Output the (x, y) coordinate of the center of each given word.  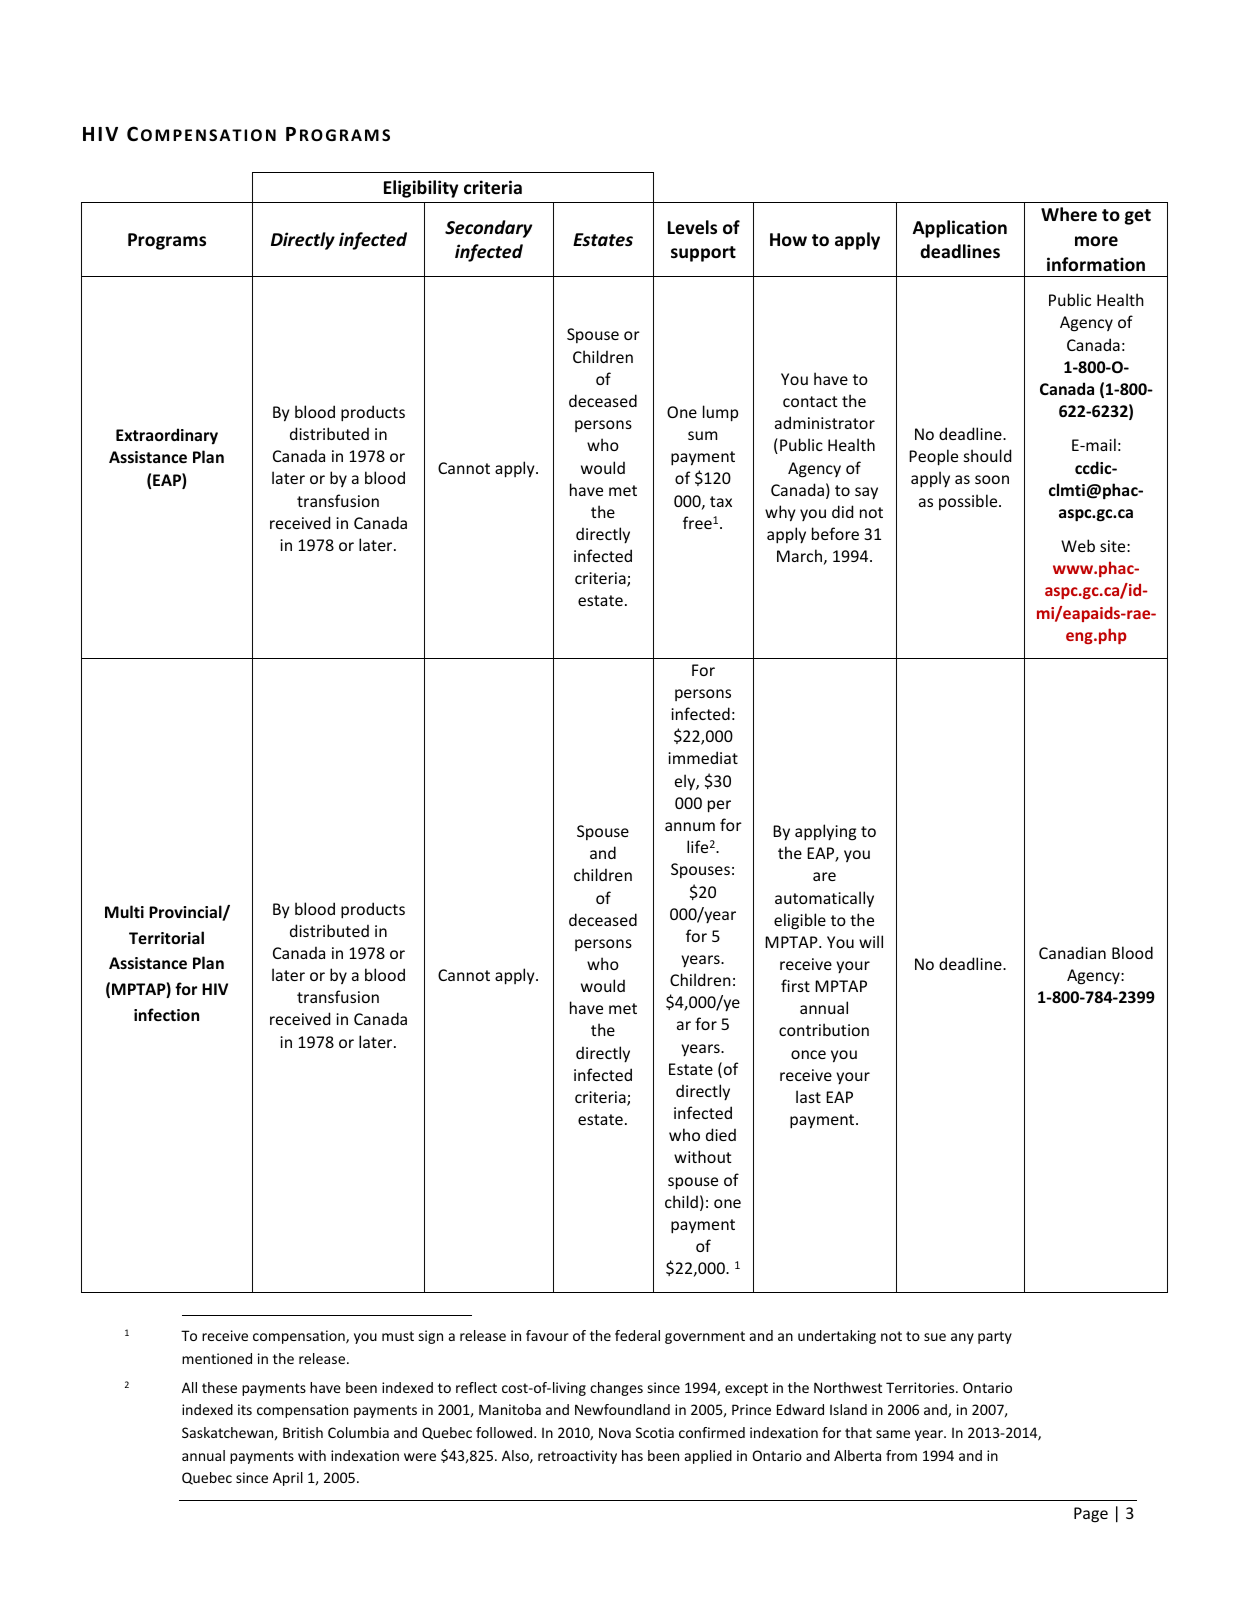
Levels (692, 227)
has (632, 1455)
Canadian (1072, 952)
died (721, 1134)
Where (1069, 214)
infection (166, 1014)
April (288, 1479)
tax (721, 501)
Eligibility (421, 189)
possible (969, 502)
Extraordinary (167, 436)
